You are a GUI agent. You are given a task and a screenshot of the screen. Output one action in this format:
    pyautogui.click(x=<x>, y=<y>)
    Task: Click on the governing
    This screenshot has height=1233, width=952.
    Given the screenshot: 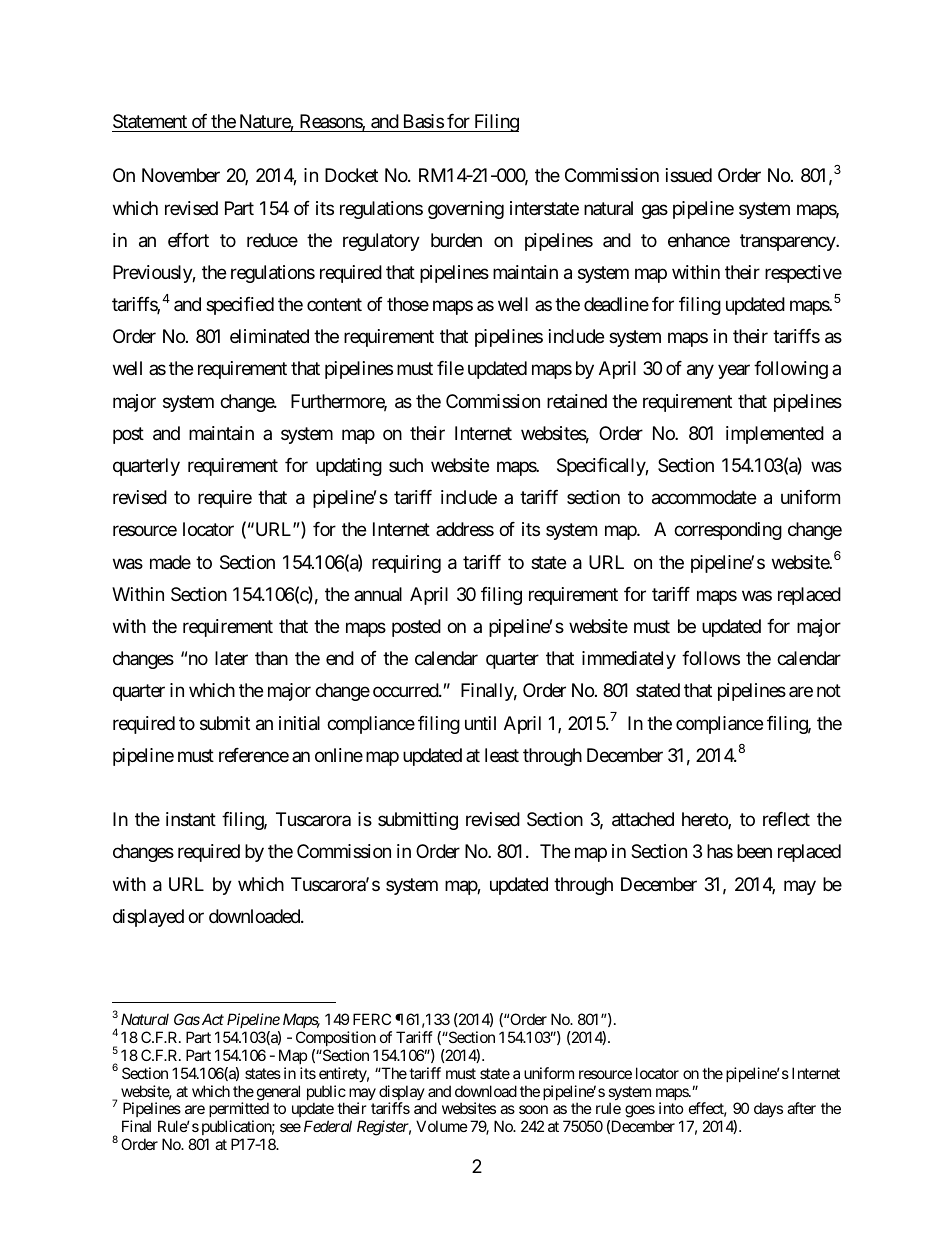 What is the action you would take?
    pyautogui.click(x=466, y=210)
